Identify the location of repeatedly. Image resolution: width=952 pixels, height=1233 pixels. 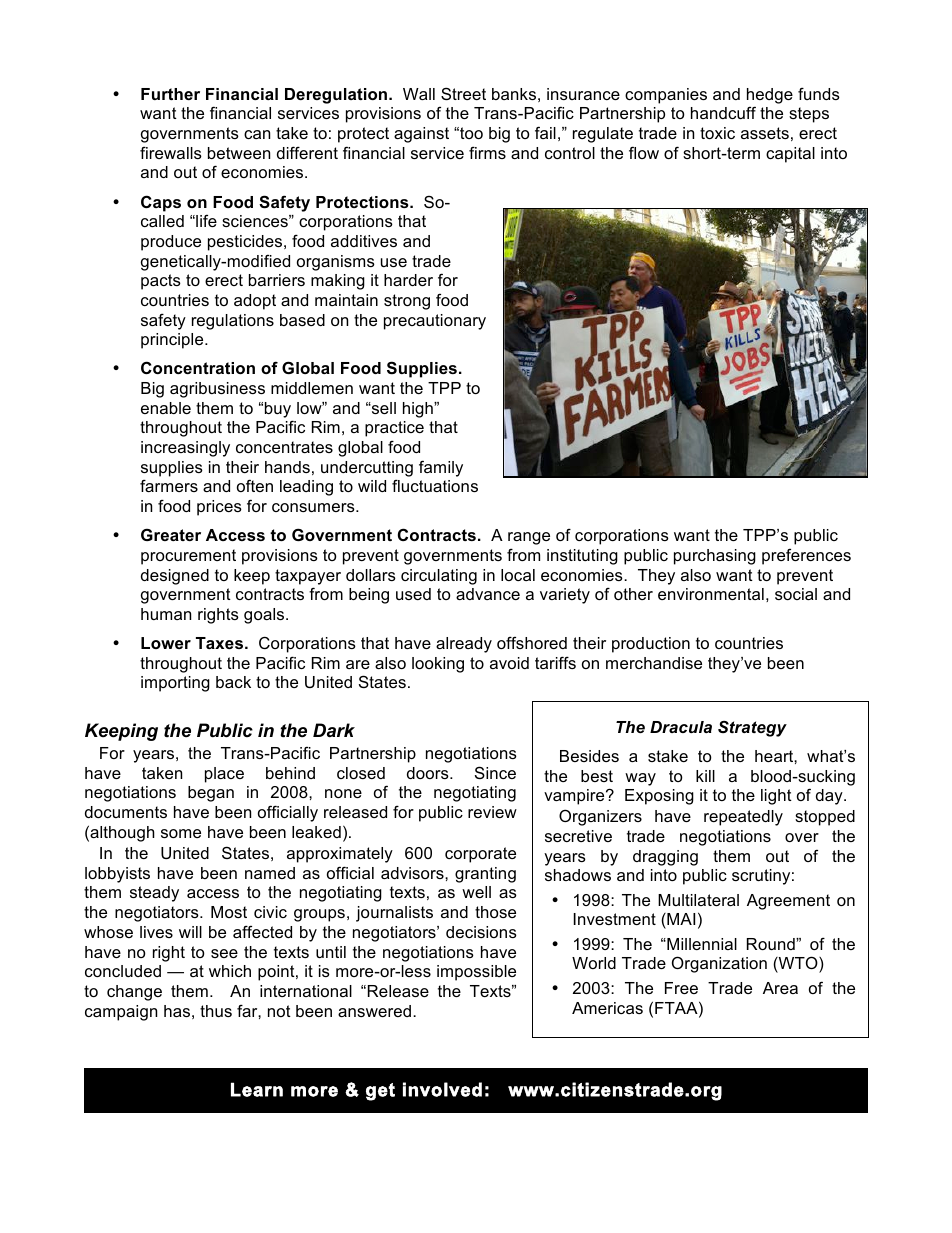
(743, 818).
